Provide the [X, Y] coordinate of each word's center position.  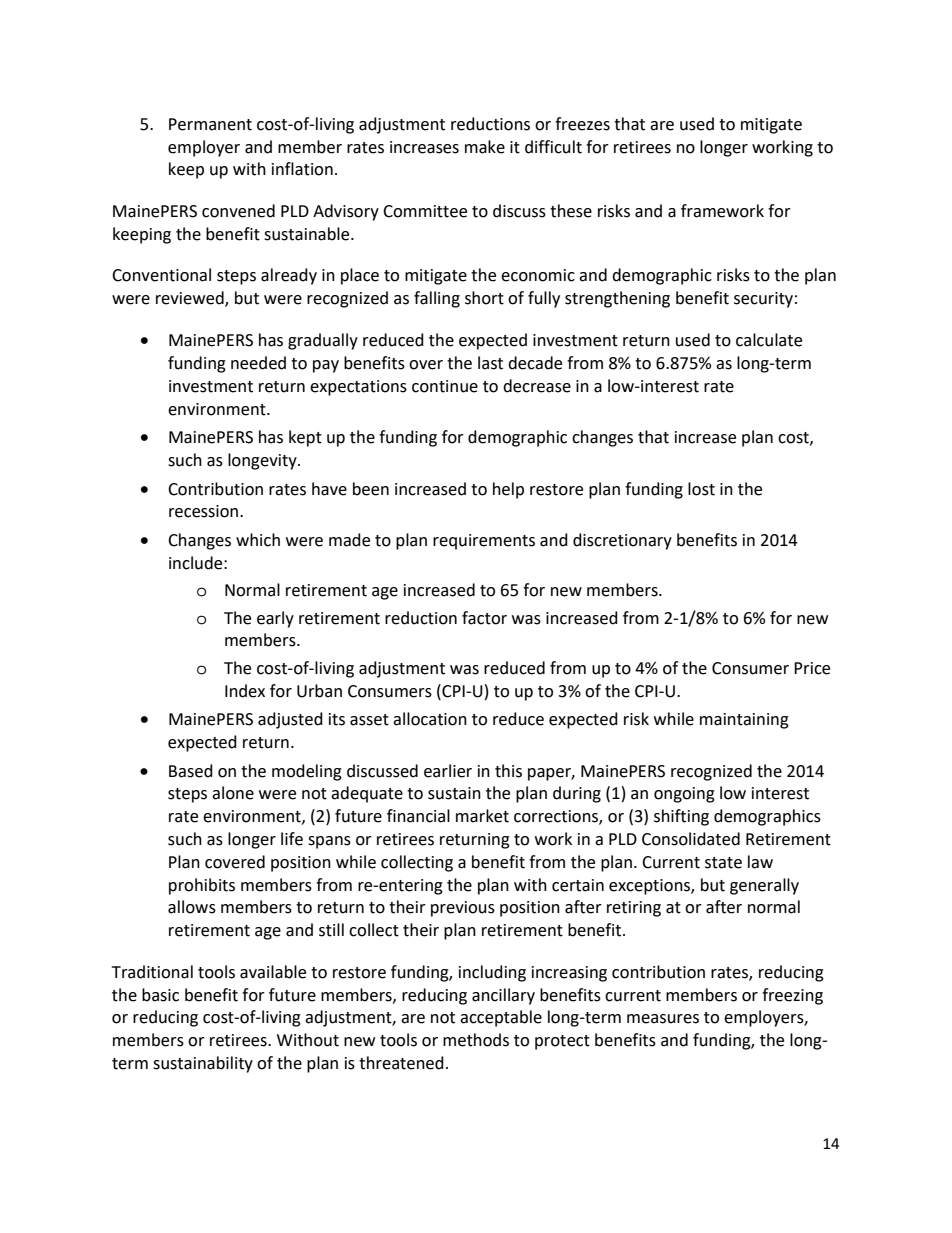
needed [258, 363]
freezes [582, 124]
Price [812, 668]
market [482, 816]
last [490, 363]
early [275, 619]
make [485, 147]
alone [233, 793]
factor [484, 618]
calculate [769, 340]
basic [160, 995]
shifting [681, 817]
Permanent [210, 124]
